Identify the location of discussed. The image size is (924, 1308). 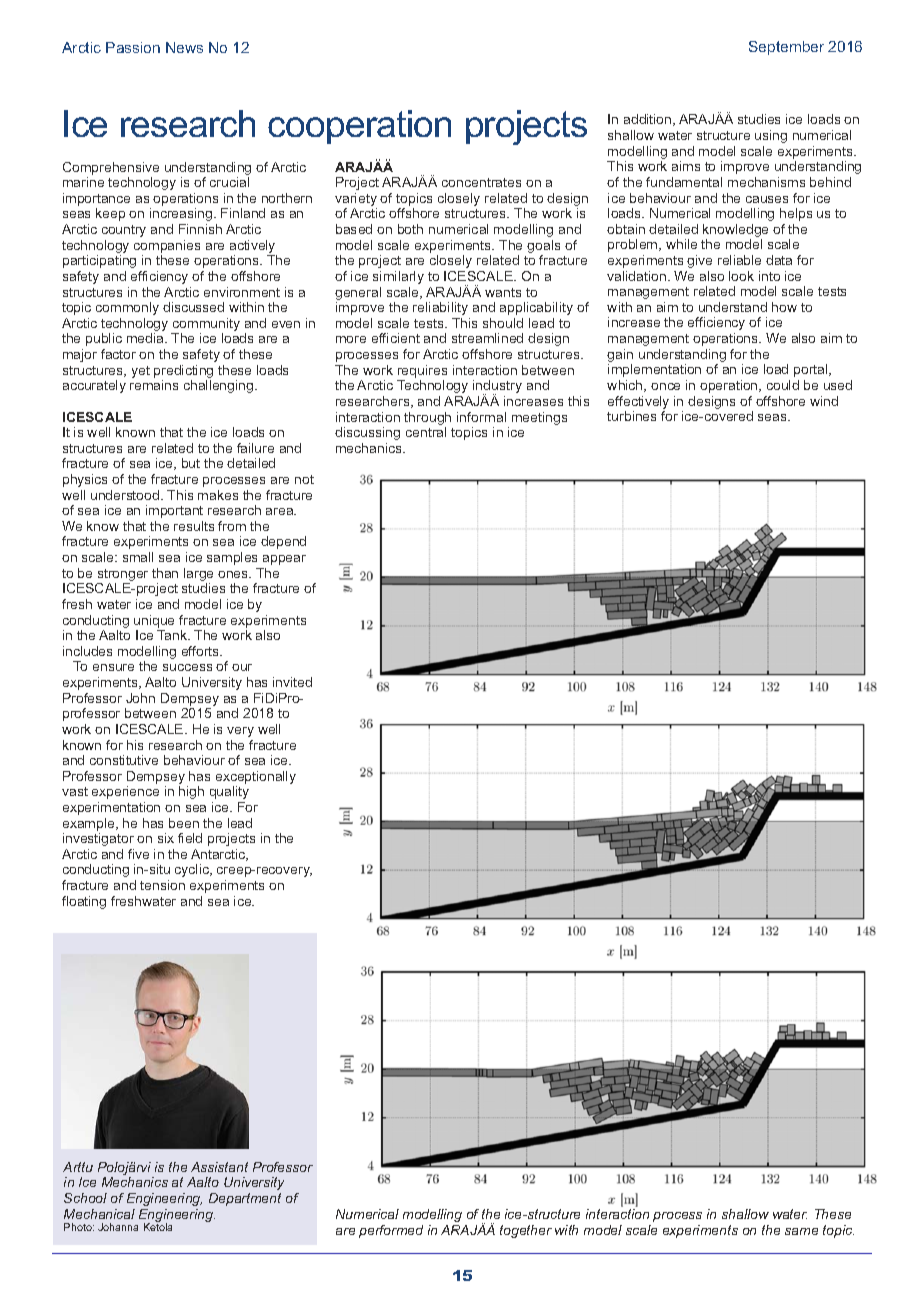
(193, 307).
